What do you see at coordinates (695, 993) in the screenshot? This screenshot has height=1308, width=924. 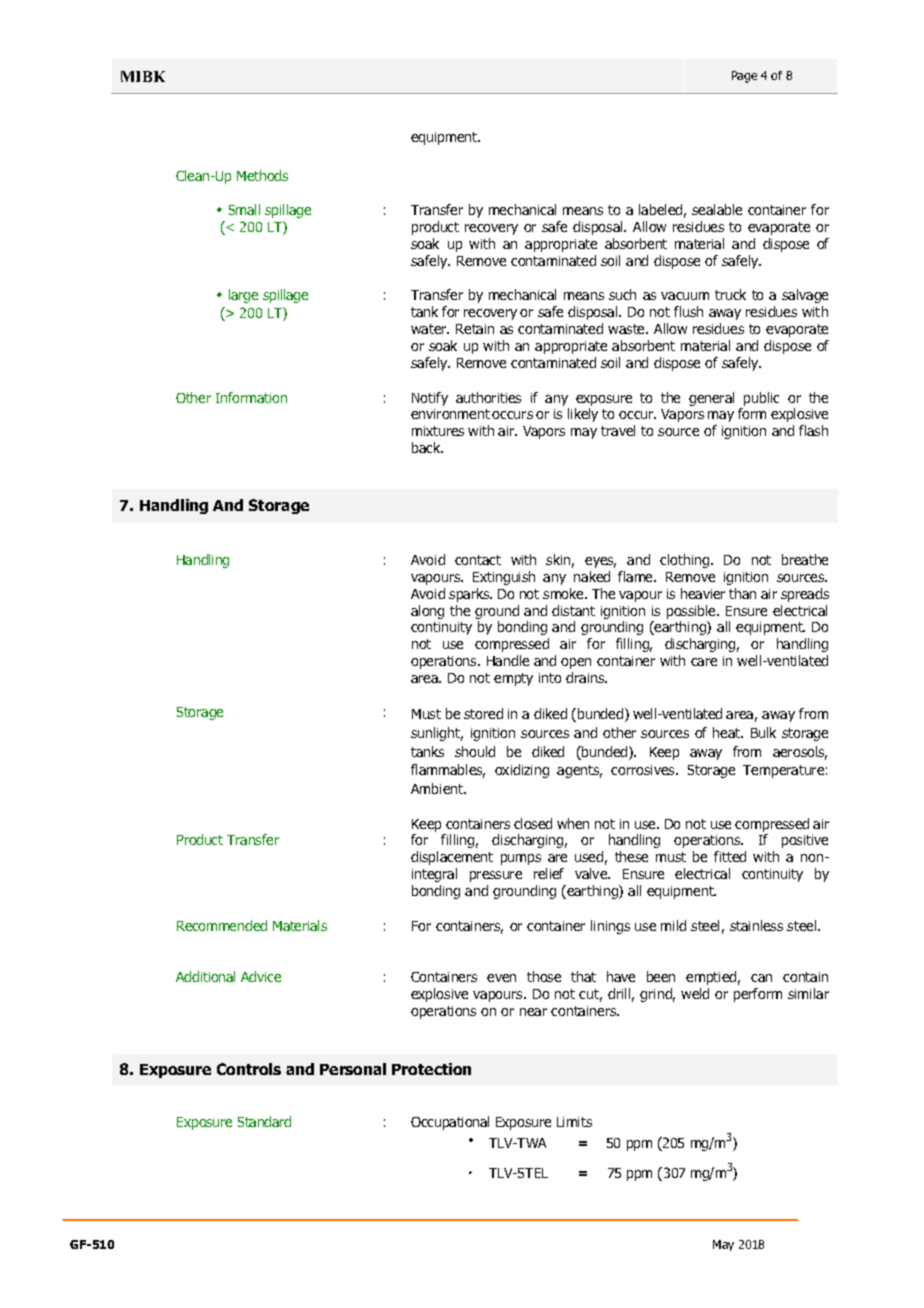 I see `weld` at bounding box center [695, 993].
